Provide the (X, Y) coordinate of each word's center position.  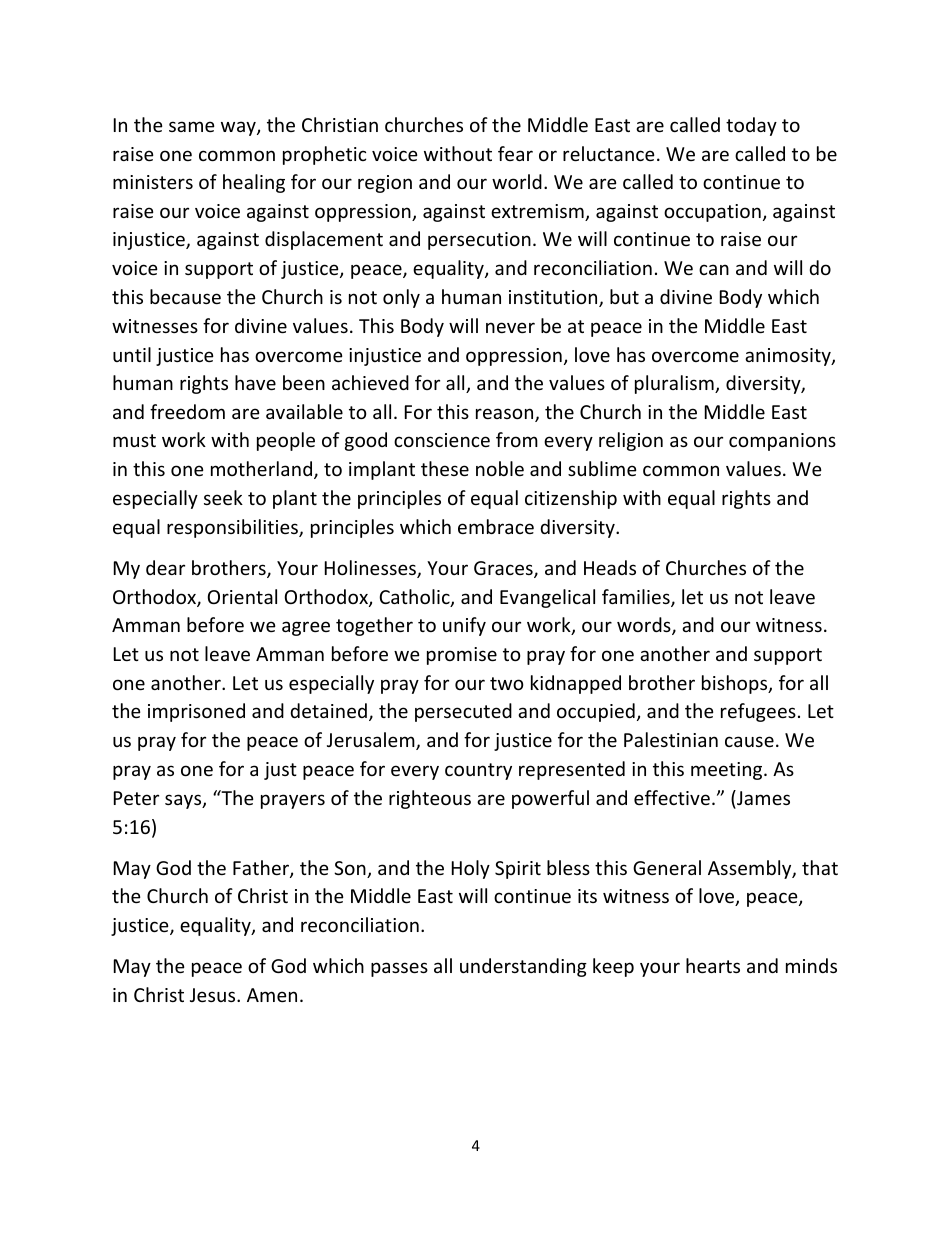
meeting (728, 771)
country (478, 771)
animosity (789, 357)
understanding (523, 967)
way (239, 128)
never (510, 327)
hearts (713, 965)
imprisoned (196, 712)
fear (515, 153)
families (637, 598)
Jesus (214, 995)
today (751, 126)
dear (165, 567)
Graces (504, 569)
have (255, 382)
